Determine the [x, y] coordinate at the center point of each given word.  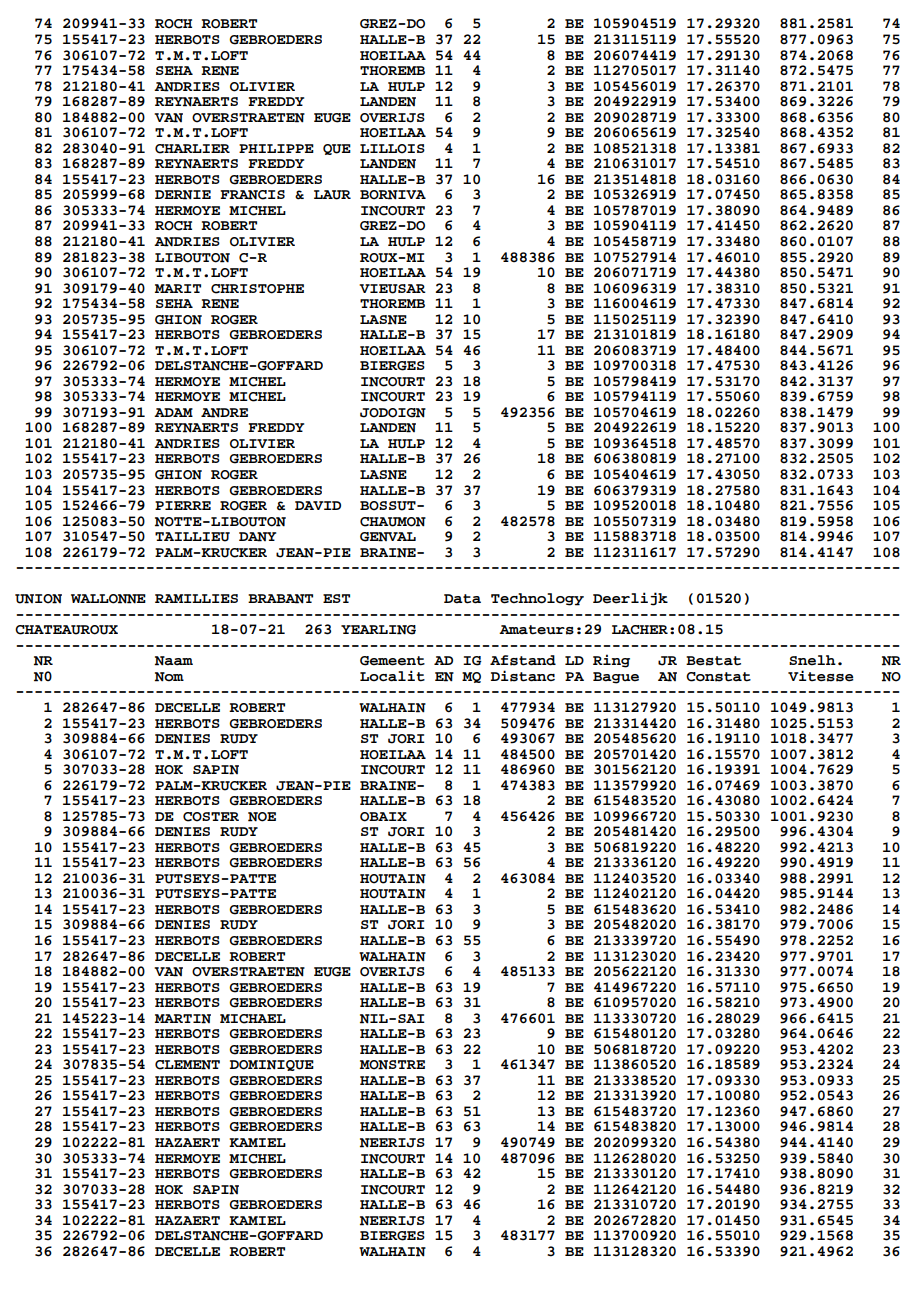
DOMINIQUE [272, 1065]
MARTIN [183, 1019]
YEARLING [378, 630]
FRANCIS [252, 195]
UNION [38, 599]
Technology [537, 599]
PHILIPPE [276, 148]
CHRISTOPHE [257, 289]
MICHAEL [253, 1019]
